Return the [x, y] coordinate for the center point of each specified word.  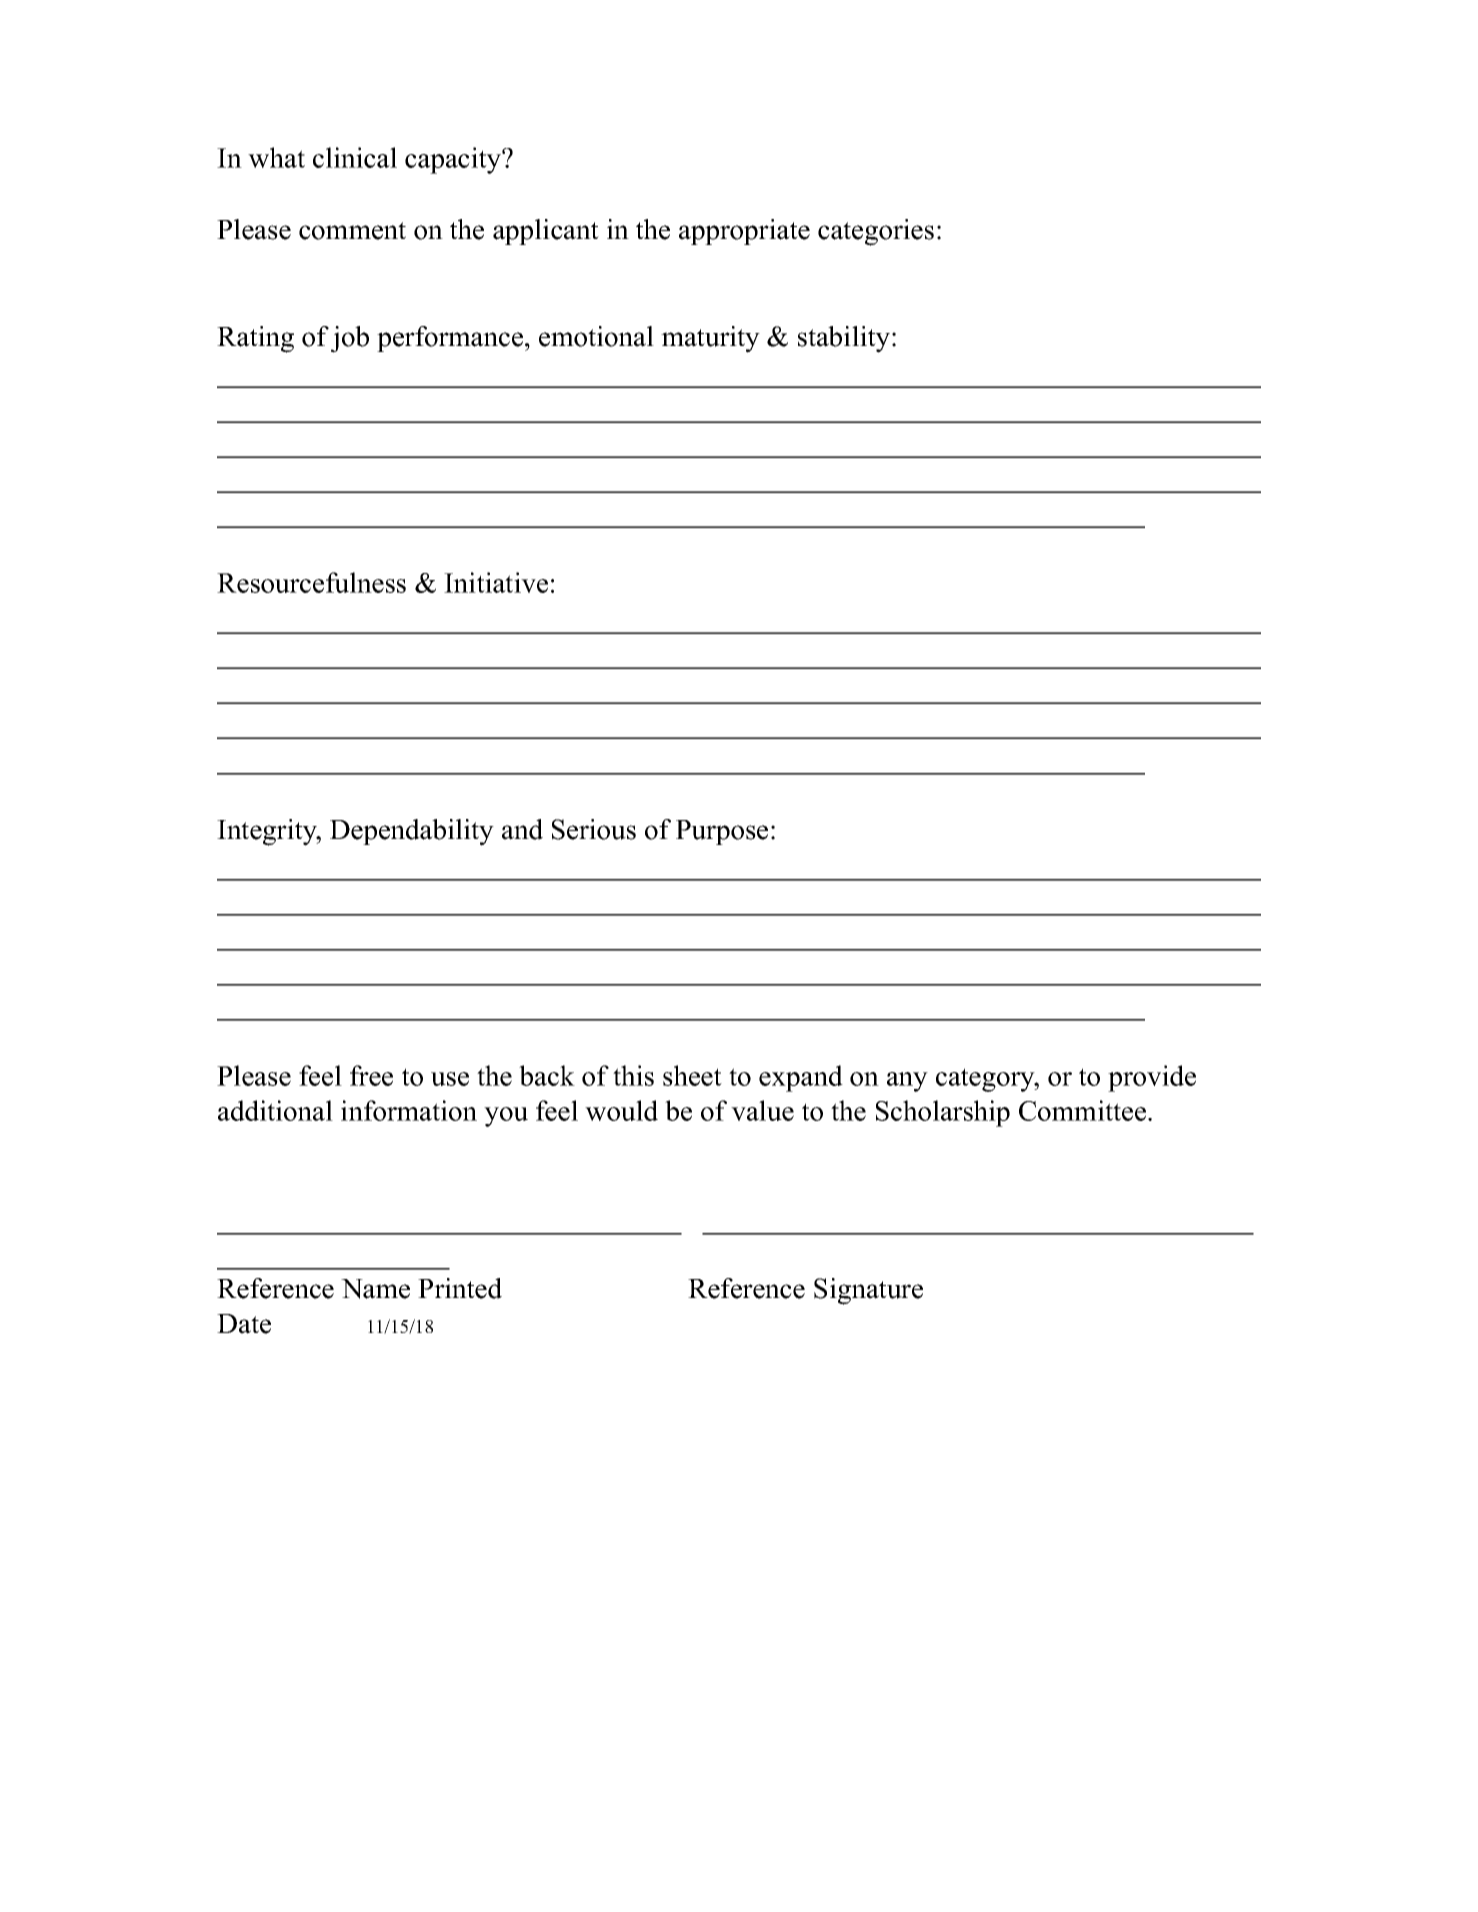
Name [375, 1289]
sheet [692, 1075]
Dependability [412, 832]
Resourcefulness [311, 582]
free [371, 1075]
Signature [868, 1291]
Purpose [722, 832]
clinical [355, 157]
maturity [710, 339]
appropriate [744, 232]
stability [844, 339]
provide [1152, 1078]
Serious [594, 829]
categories [876, 232]
